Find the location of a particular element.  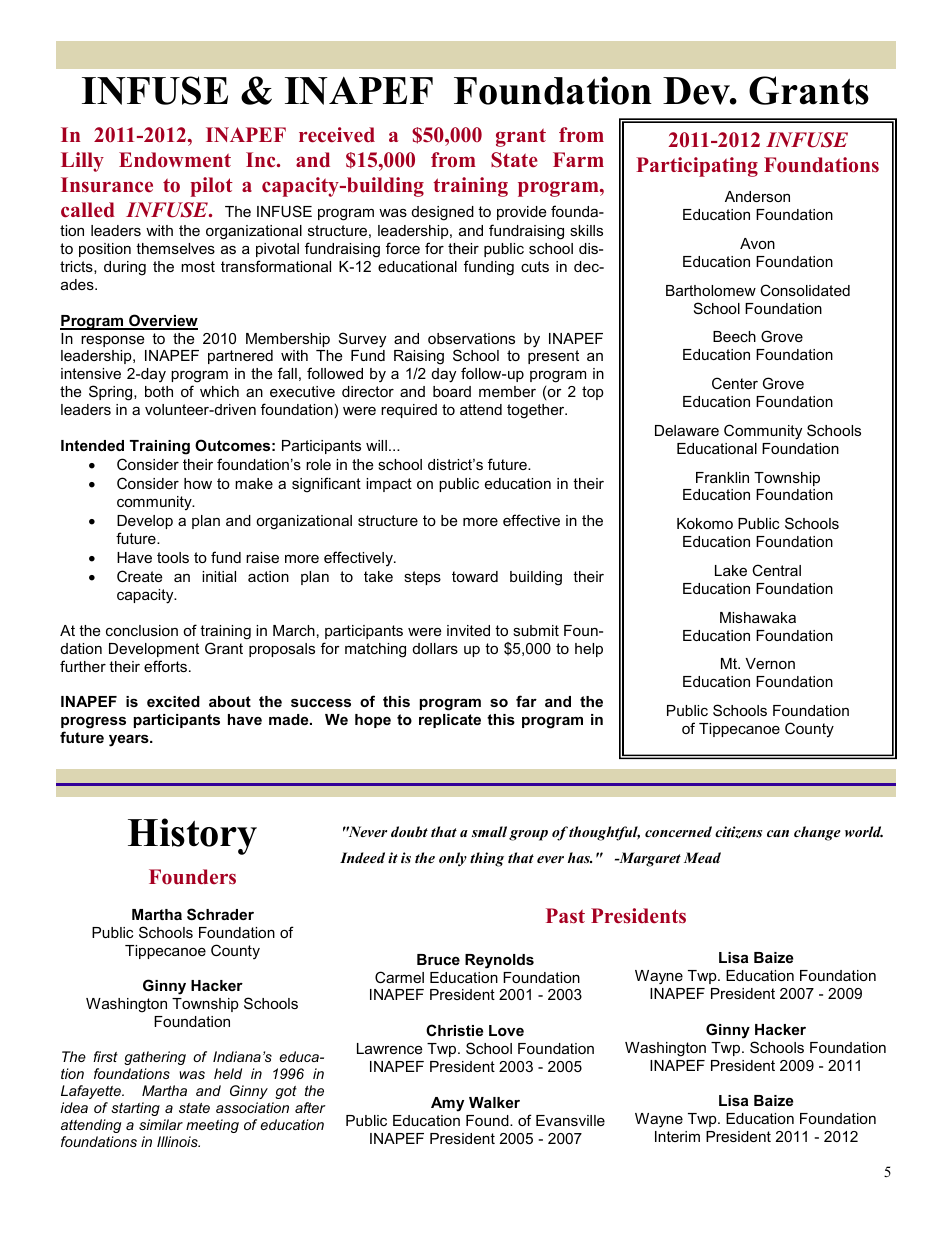

both is located at coordinates (159, 391).
